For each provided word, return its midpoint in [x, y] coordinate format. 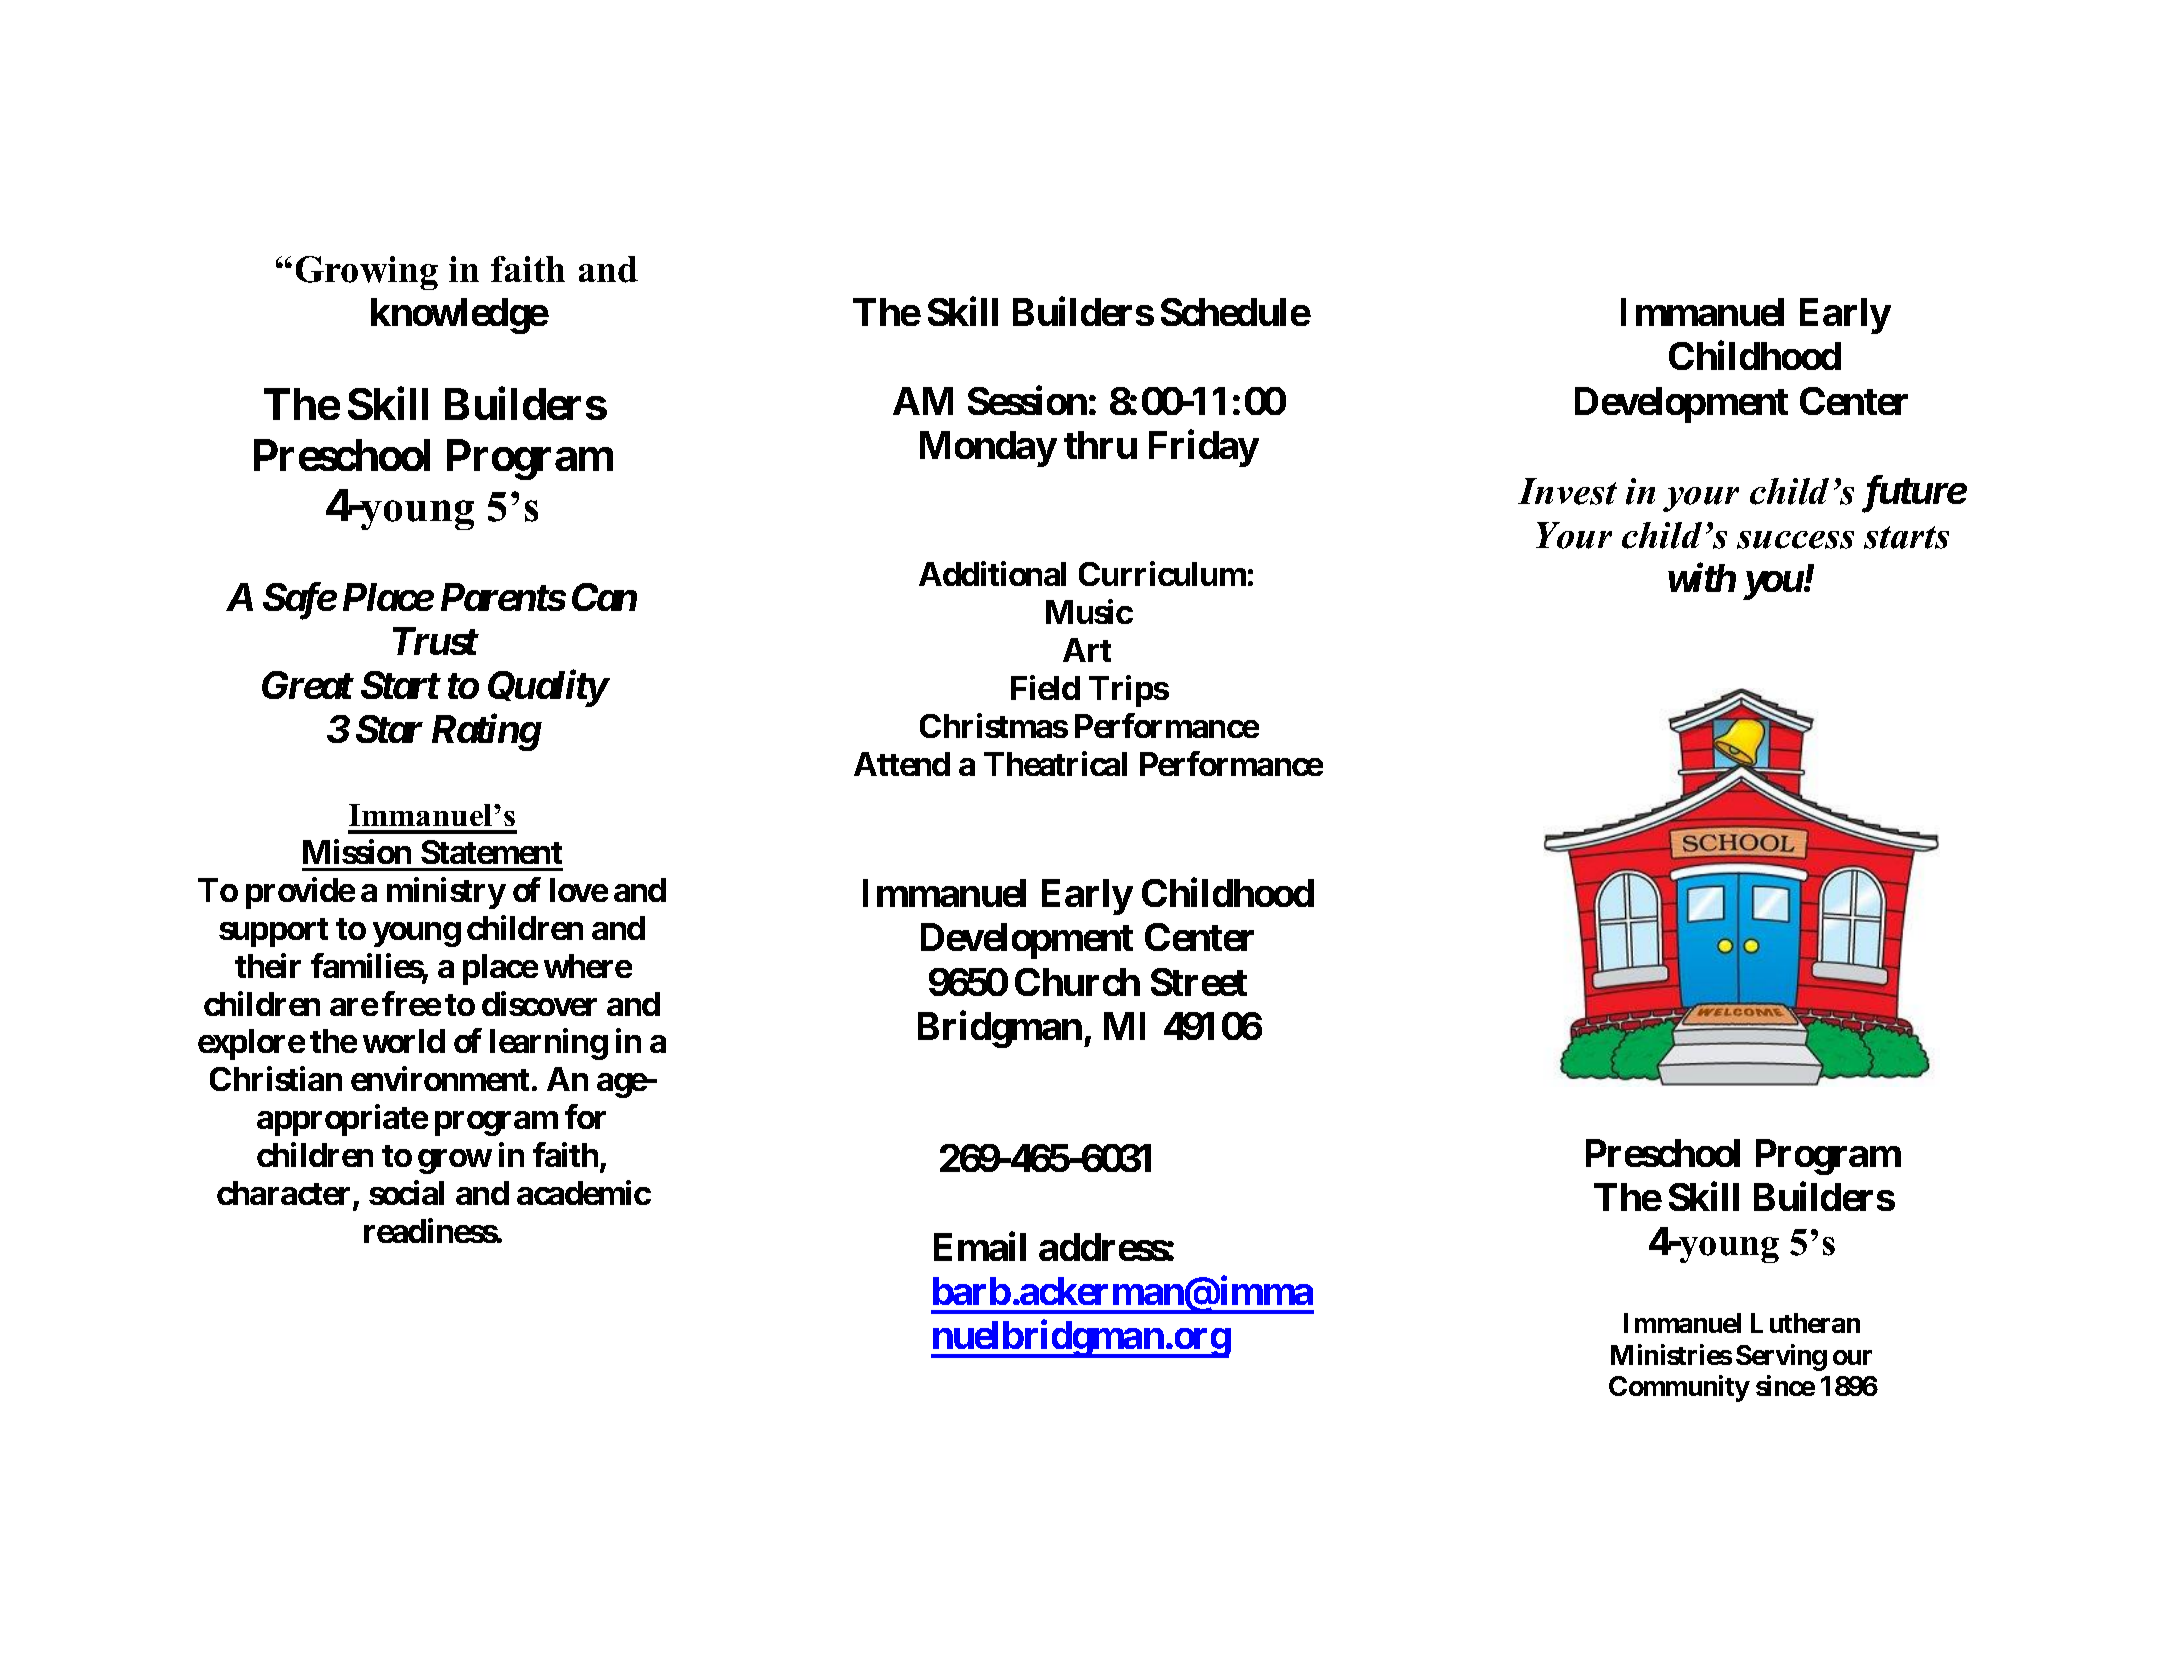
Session [1027, 400]
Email [980, 1246]
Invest [1567, 491]
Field [1045, 687]
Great [307, 685]
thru [1100, 445]
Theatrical [1055, 763]
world [404, 1041]
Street [1199, 982]
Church [1077, 982]
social [406, 1192]
